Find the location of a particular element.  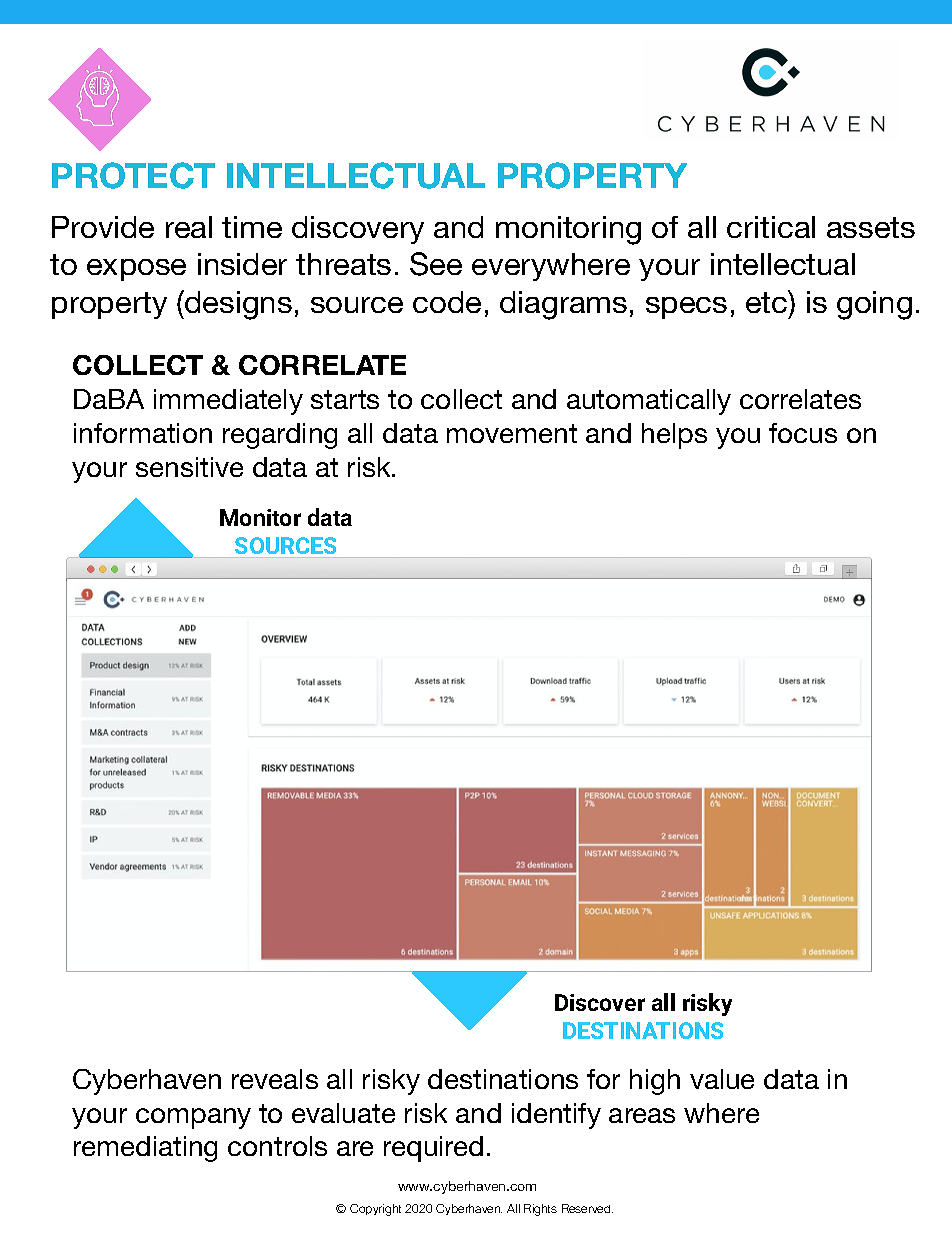

critical is located at coordinates (771, 227).
